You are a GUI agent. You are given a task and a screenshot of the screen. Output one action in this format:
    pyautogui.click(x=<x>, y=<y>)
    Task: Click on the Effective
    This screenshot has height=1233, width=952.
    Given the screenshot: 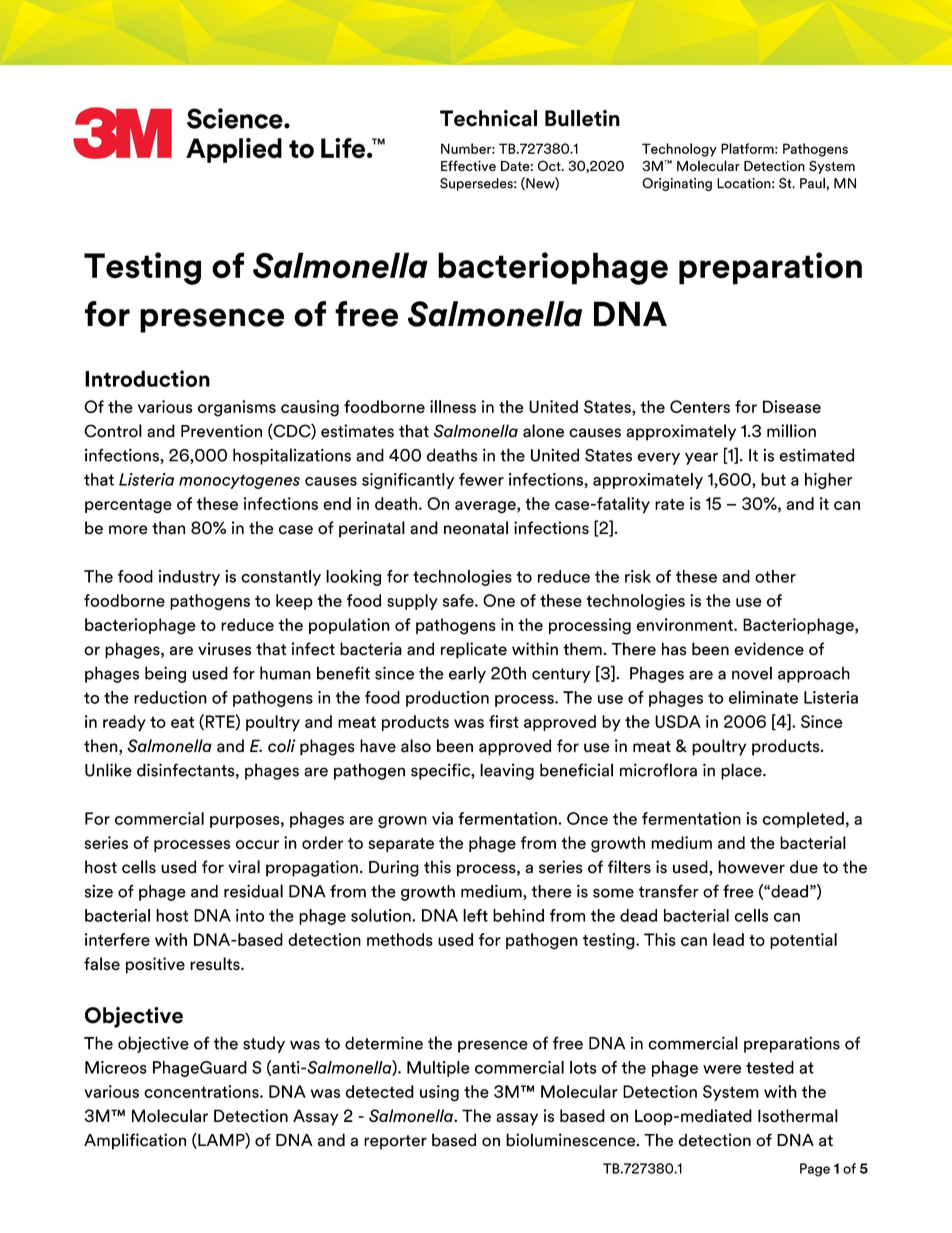 What is the action you would take?
    pyautogui.click(x=468, y=165)
